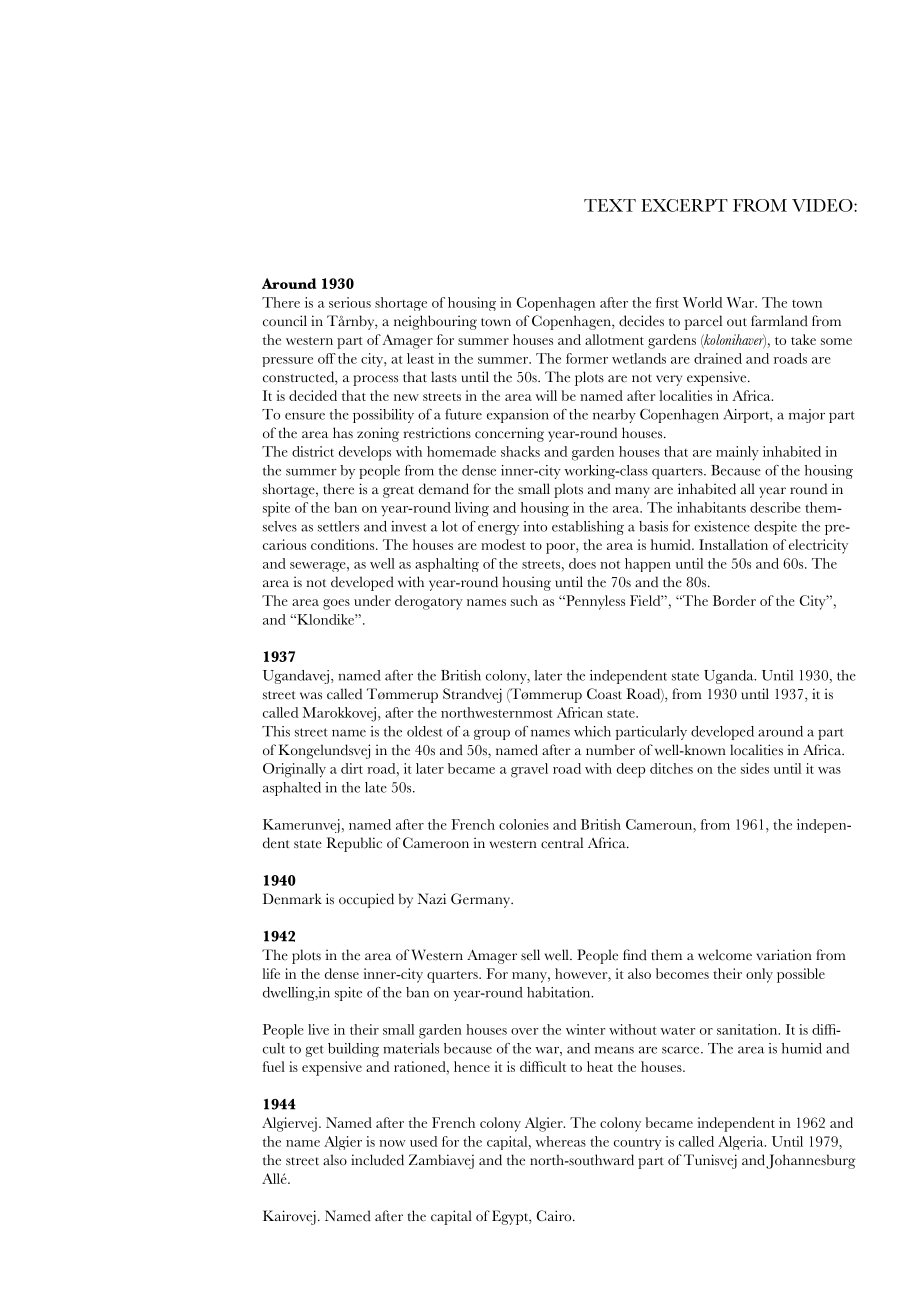 The image size is (924, 1308). What do you see at coordinates (377, 1160) in the screenshot?
I see `included` at bounding box center [377, 1160].
